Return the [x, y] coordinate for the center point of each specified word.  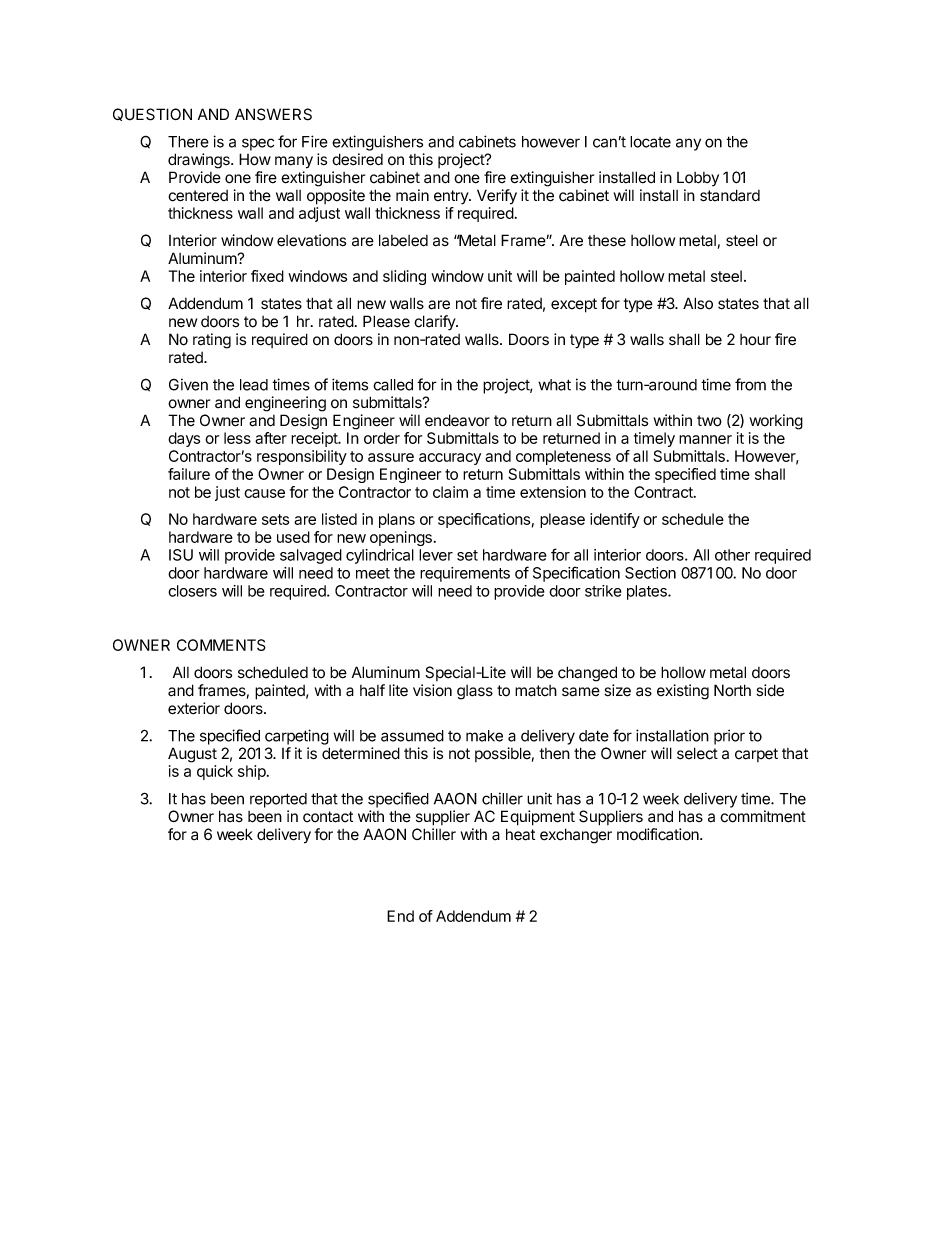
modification [659, 834]
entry [452, 197]
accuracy [450, 459]
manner [705, 439]
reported [278, 800]
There [188, 142]
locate [650, 142]
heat [520, 834]
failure [189, 474]
